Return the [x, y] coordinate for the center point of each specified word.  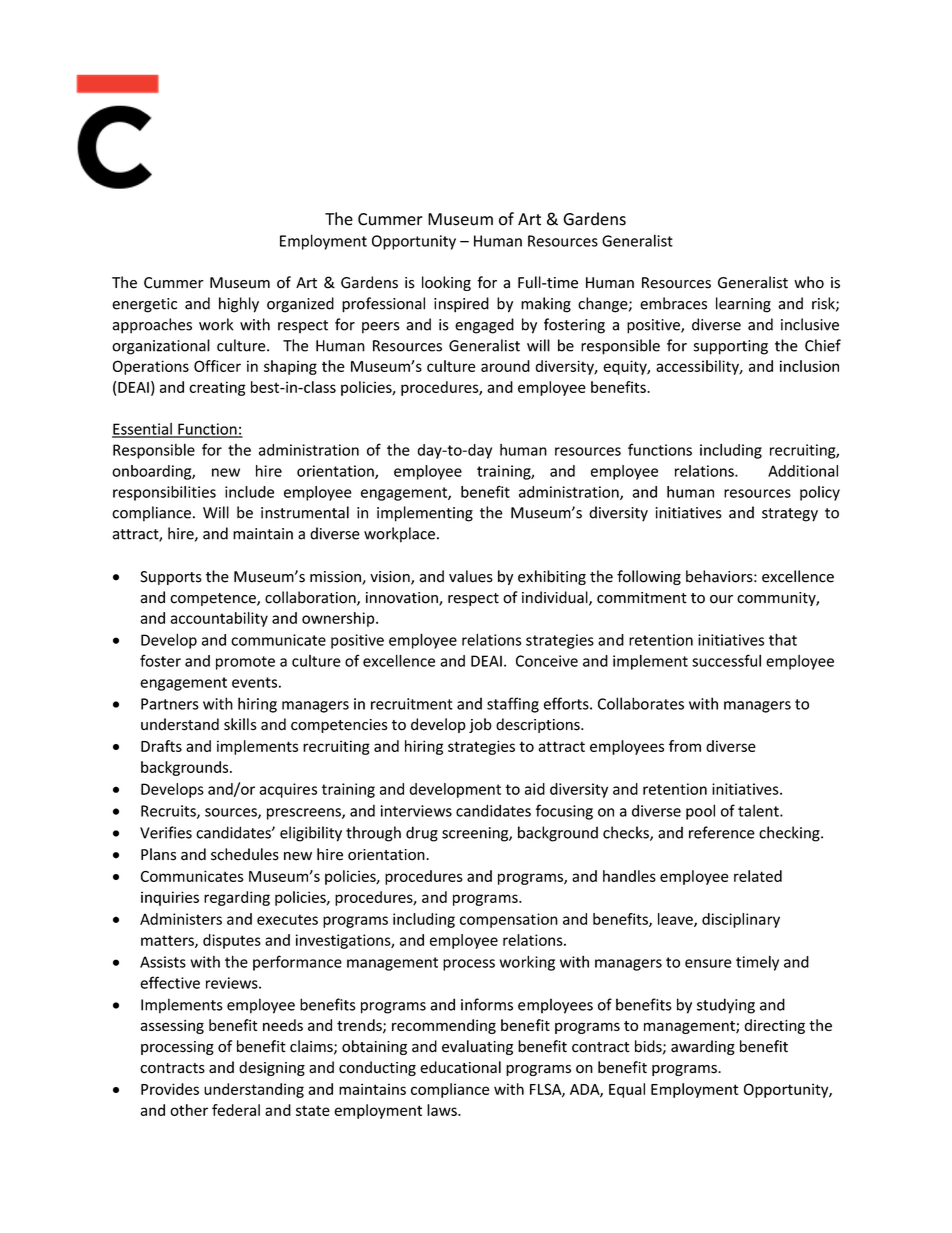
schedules [245, 854]
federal [236, 1110]
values [471, 576]
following [649, 577]
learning [743, 305]
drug [422, 834]
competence [214, 599]
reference [722, 832]
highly [239, 305]
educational [460, 1067]
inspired [461, 305]
